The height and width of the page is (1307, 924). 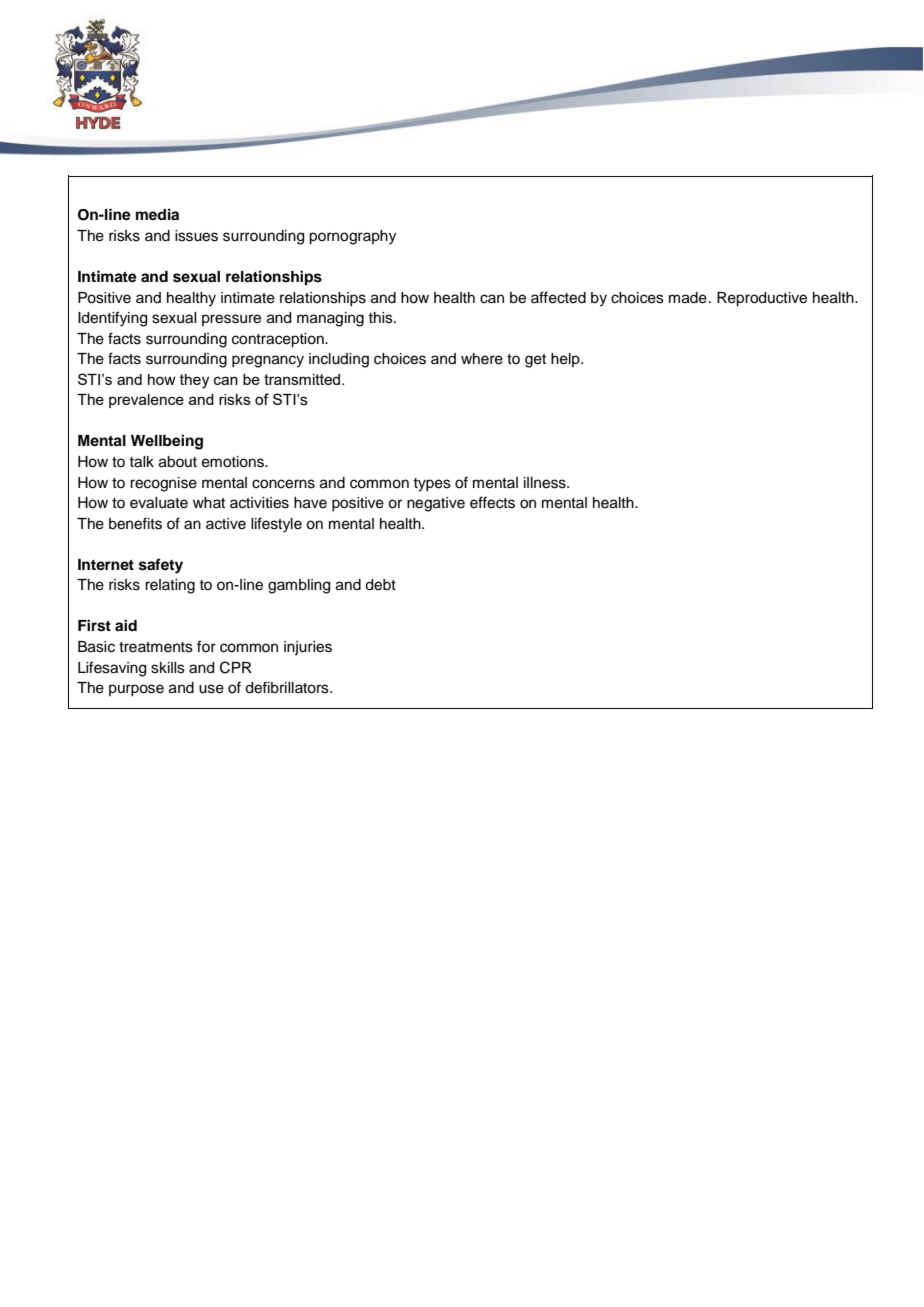 What do you see at coordinates (432, 485) in the page?
I see `types` at bounding box center [432, 485].
